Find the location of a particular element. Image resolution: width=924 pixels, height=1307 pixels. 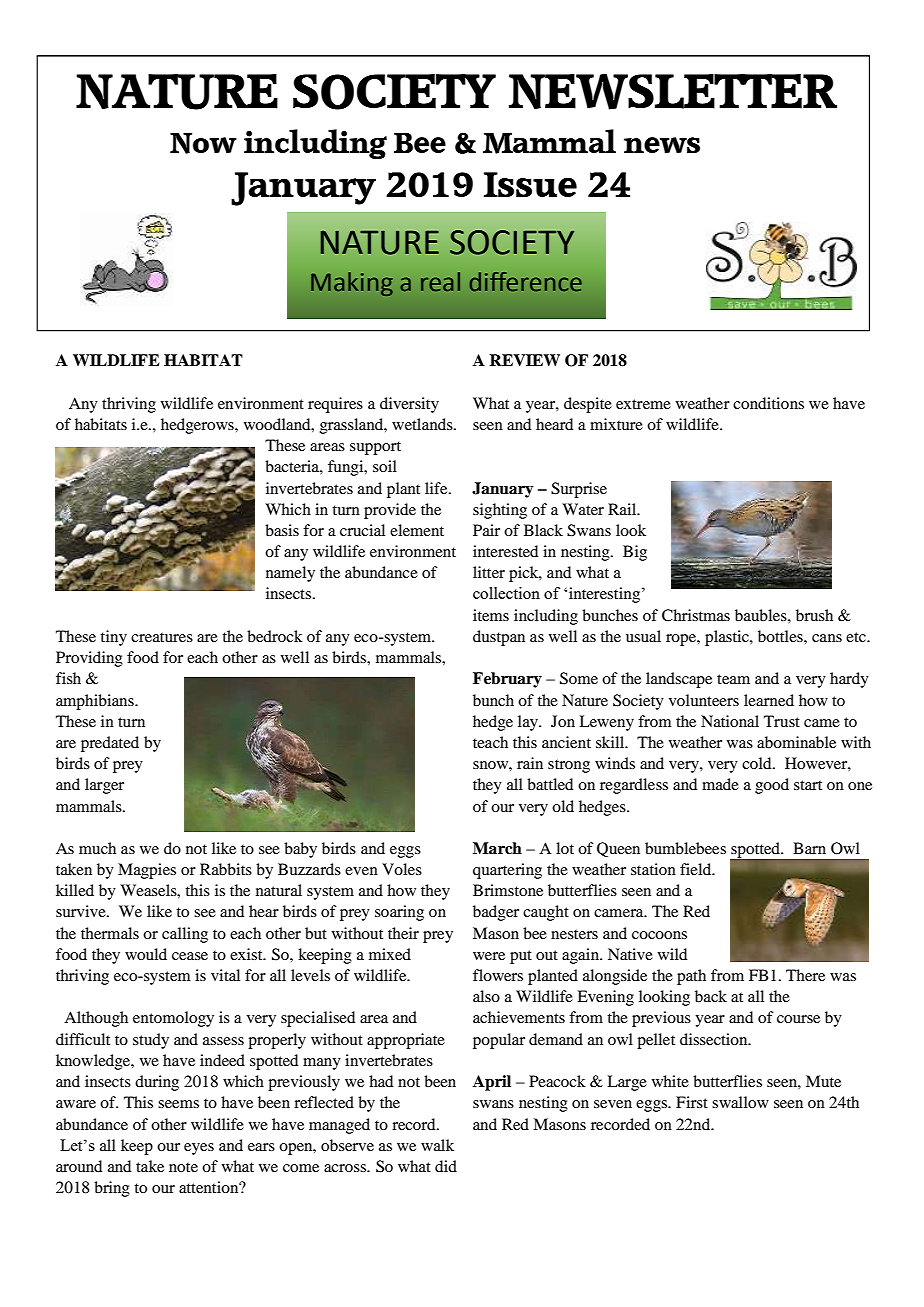

note is located at coordinates (183, 1167).
